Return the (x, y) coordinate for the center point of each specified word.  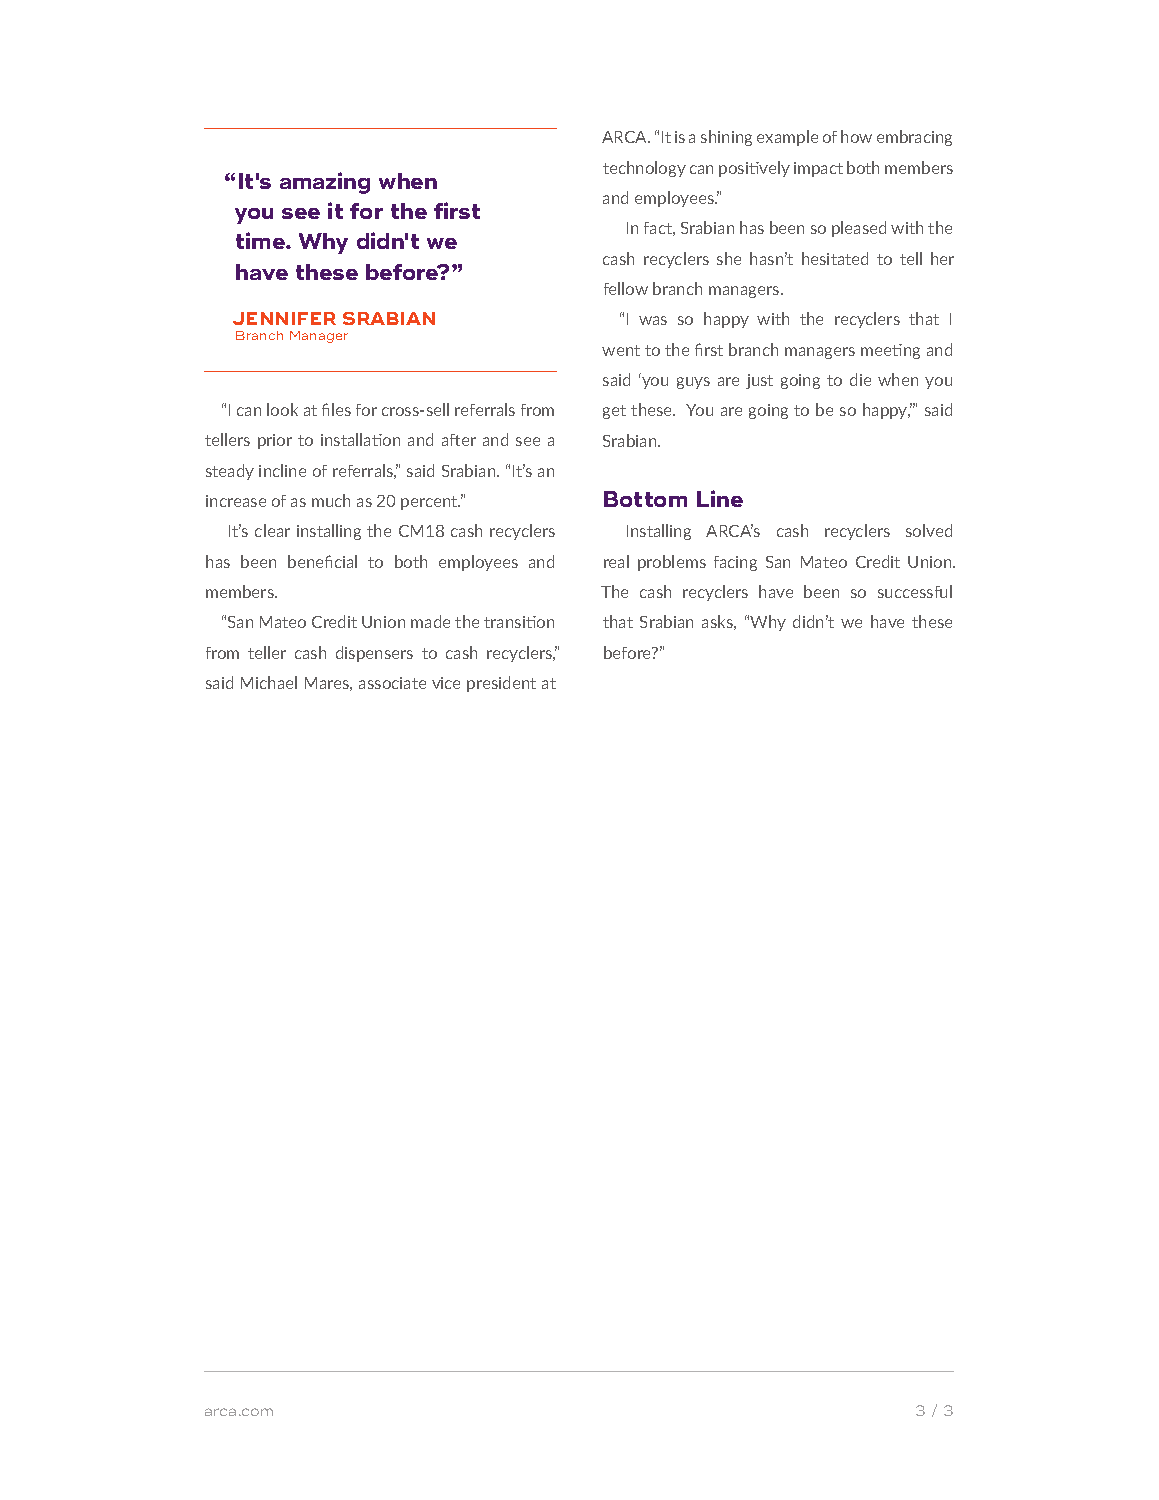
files (336, 409)
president (501, 684)
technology (644, 169)
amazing (325, 183)
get (614, 412)
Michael (269, 682)
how (856, 136)
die (860, 379)
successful (915, 591)
